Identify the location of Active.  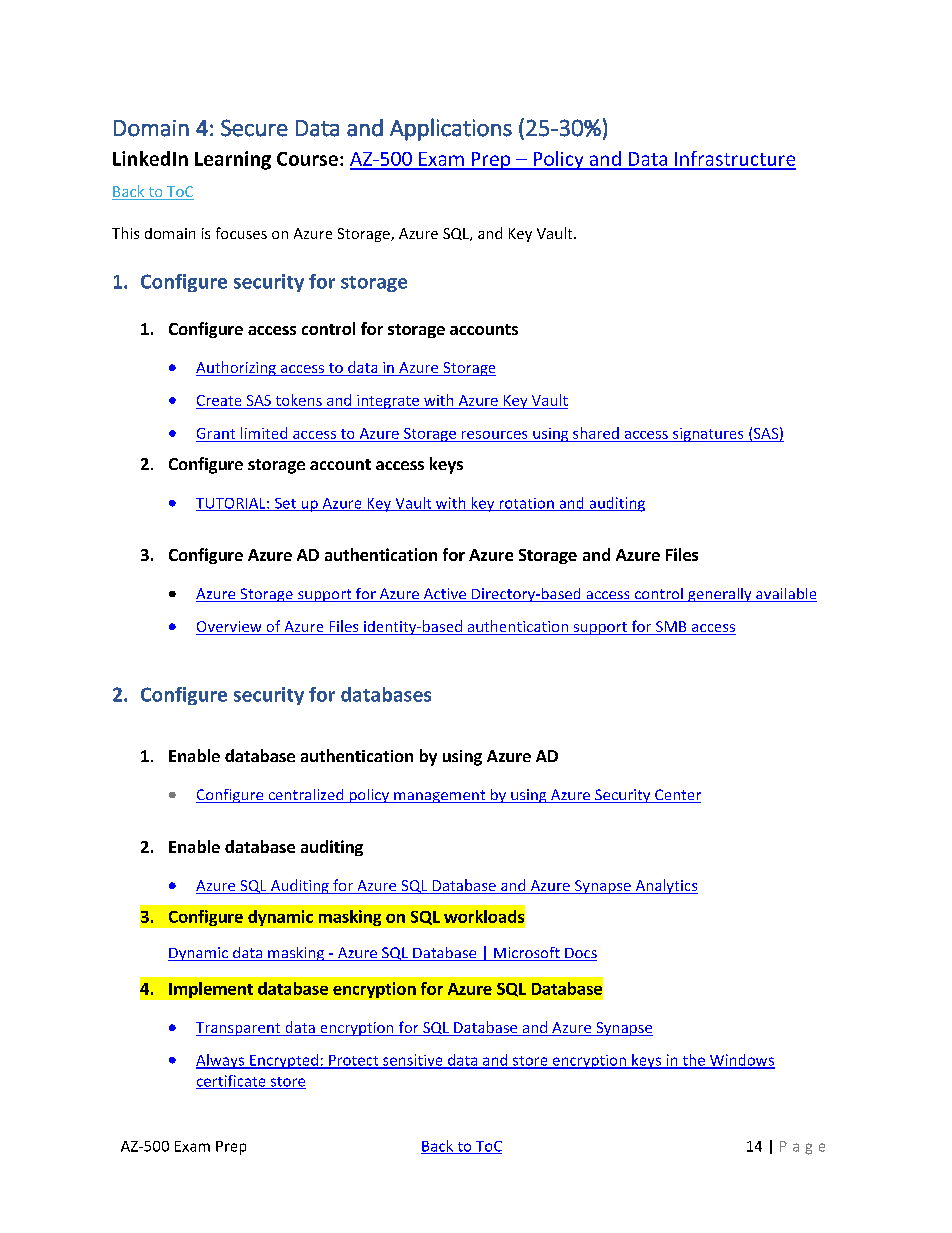
(444, 595).
